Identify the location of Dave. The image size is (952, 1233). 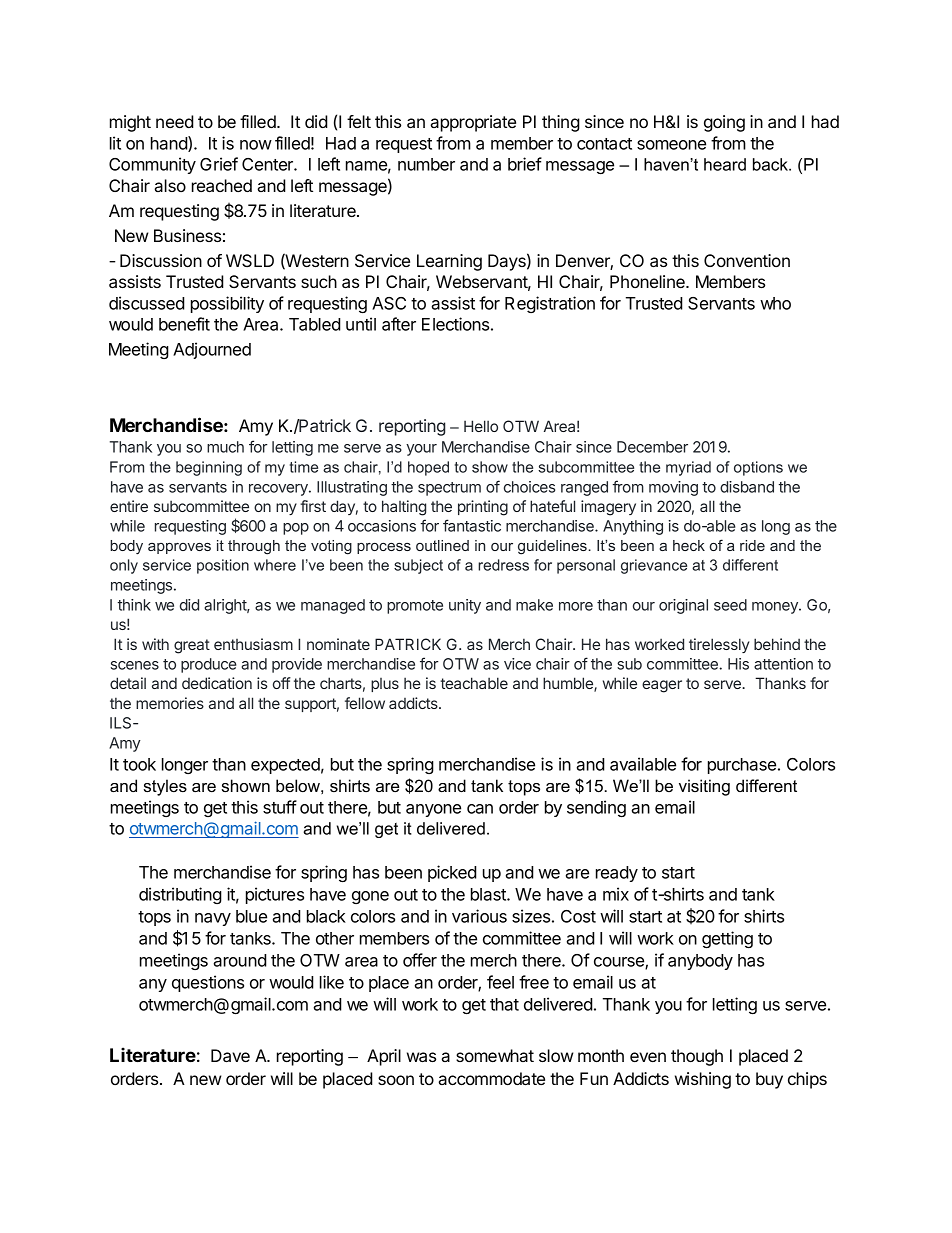
(230, 1055).
